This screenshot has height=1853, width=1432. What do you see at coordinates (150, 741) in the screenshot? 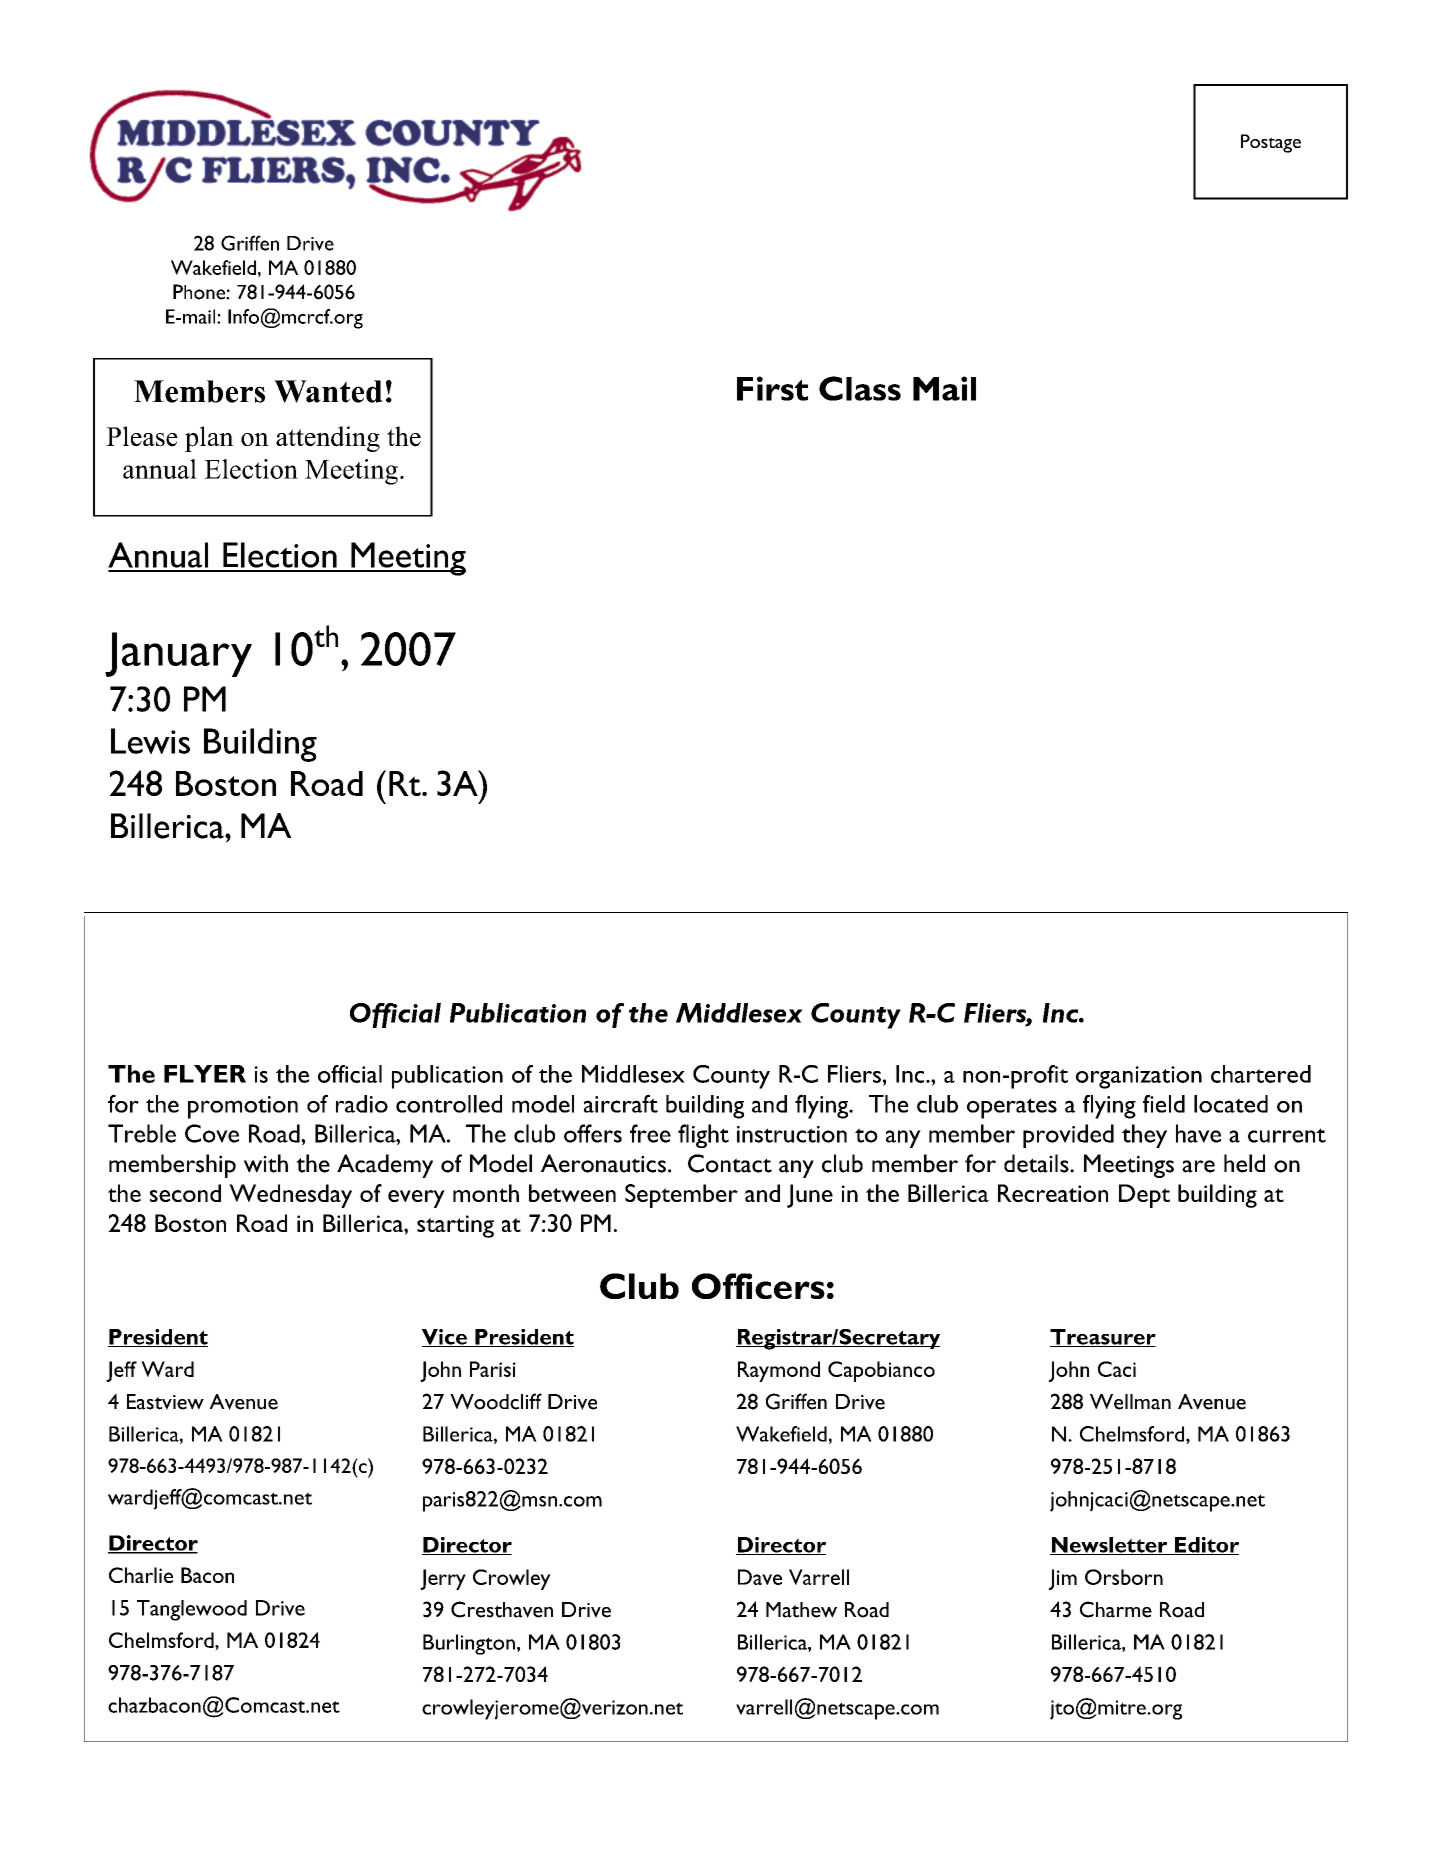
I see `Lewis` at bounding box center [150, 741].
